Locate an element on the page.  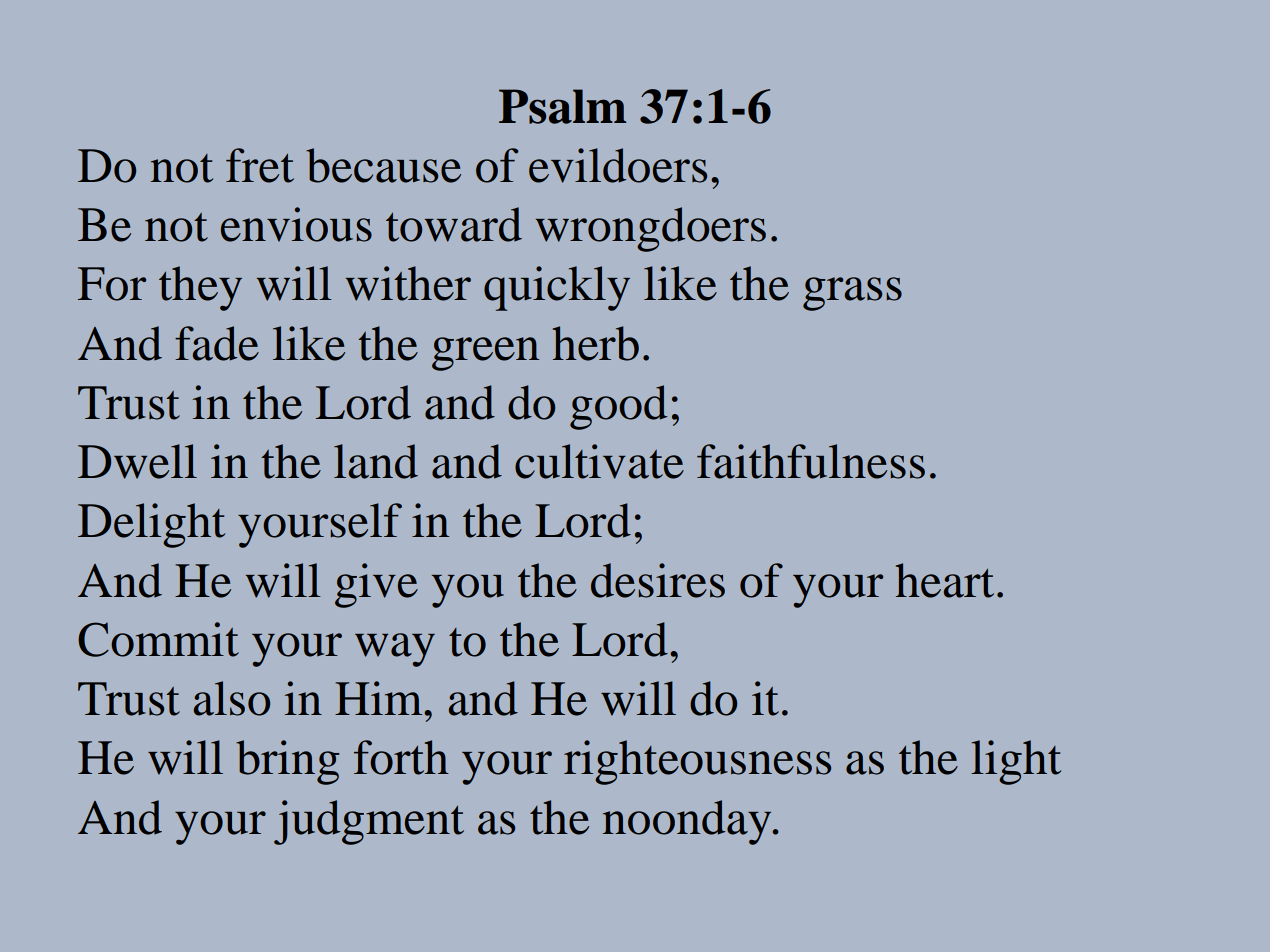
desires is located at coordinates (658, 580).
